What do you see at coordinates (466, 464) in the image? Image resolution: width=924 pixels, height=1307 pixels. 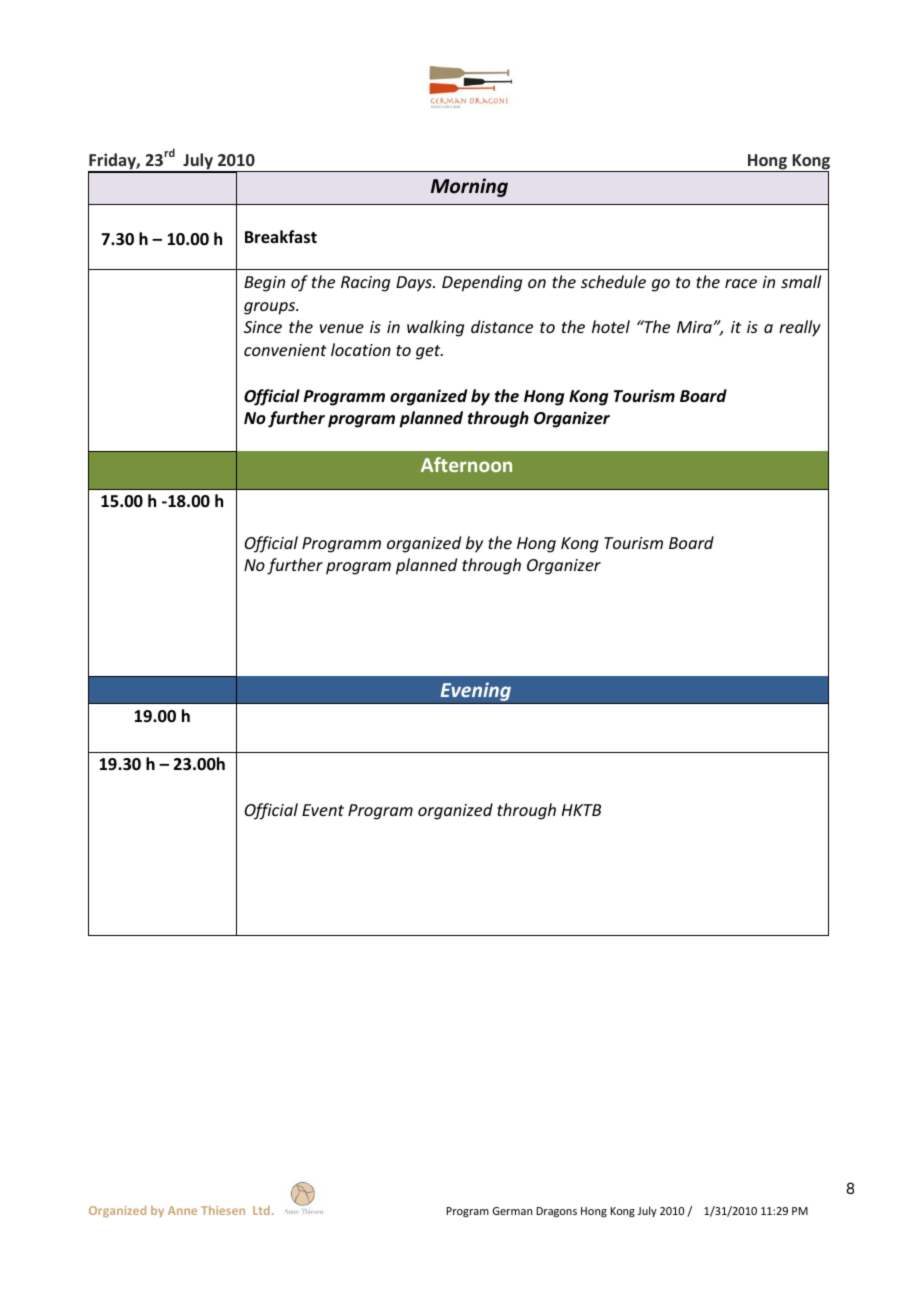 I see `Afternoon` at bounding box center [466, 464].
